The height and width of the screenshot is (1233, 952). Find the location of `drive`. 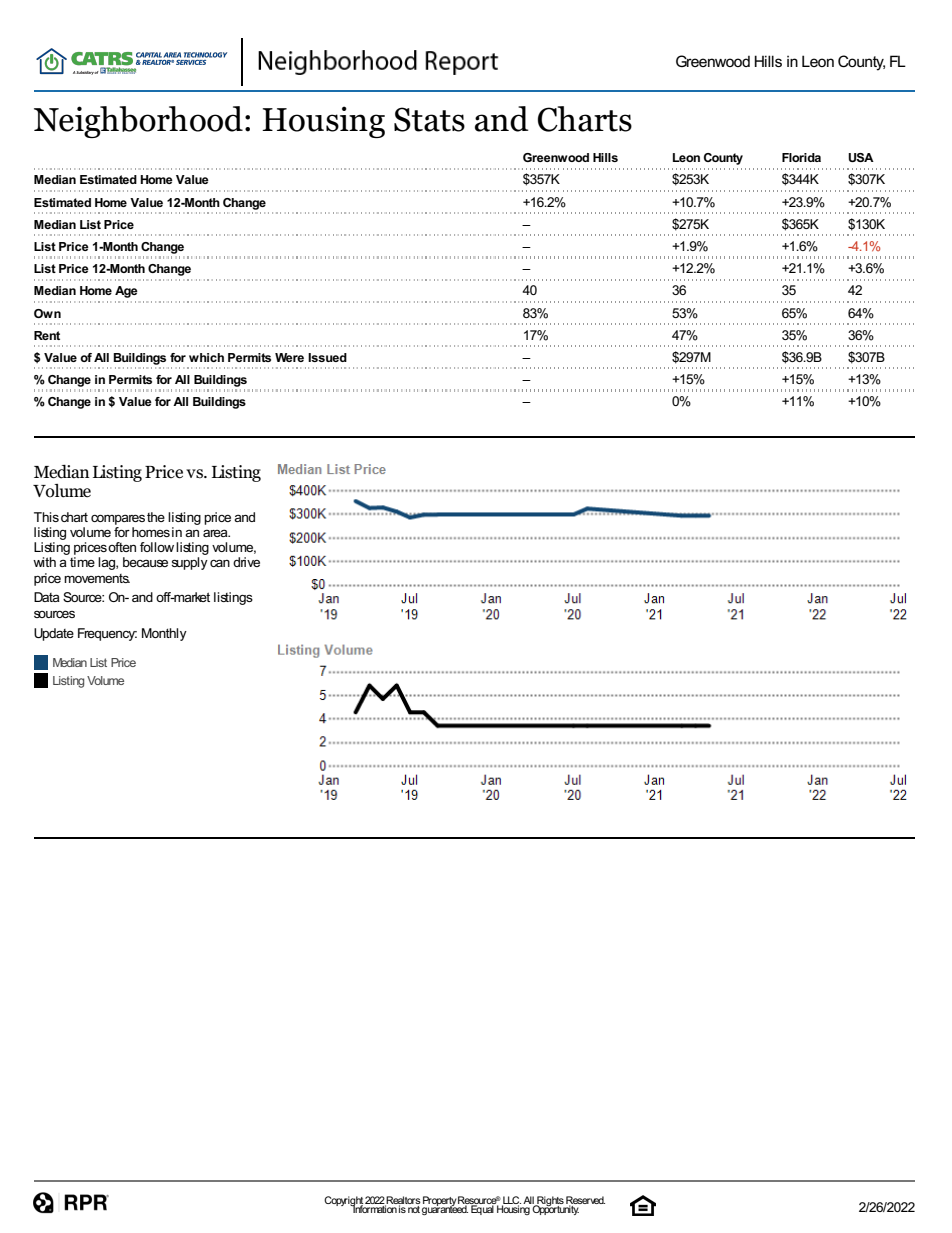

drive is located at coordinates (246, 562).
